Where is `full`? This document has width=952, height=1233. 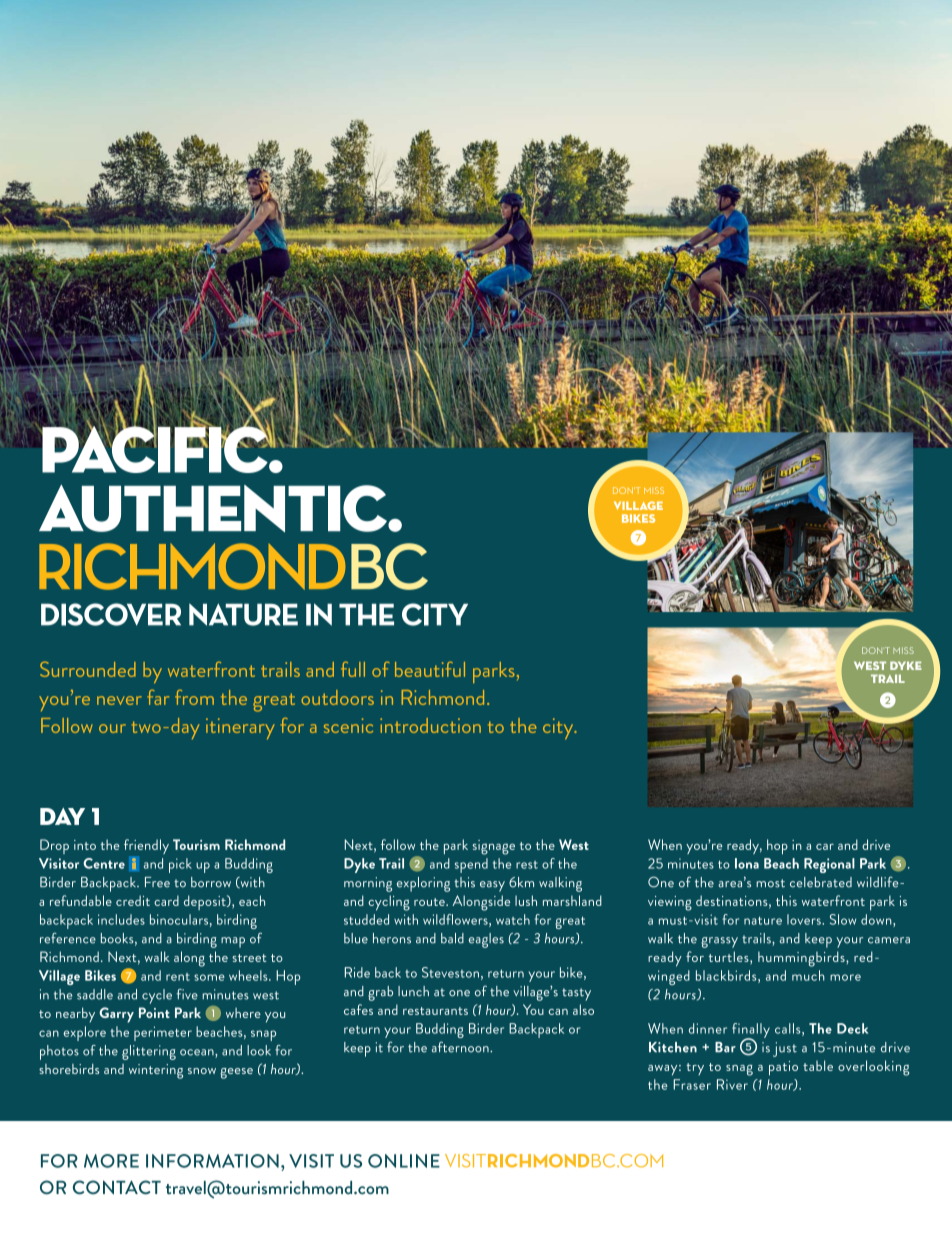
full is located at coordinates (353, 669).
